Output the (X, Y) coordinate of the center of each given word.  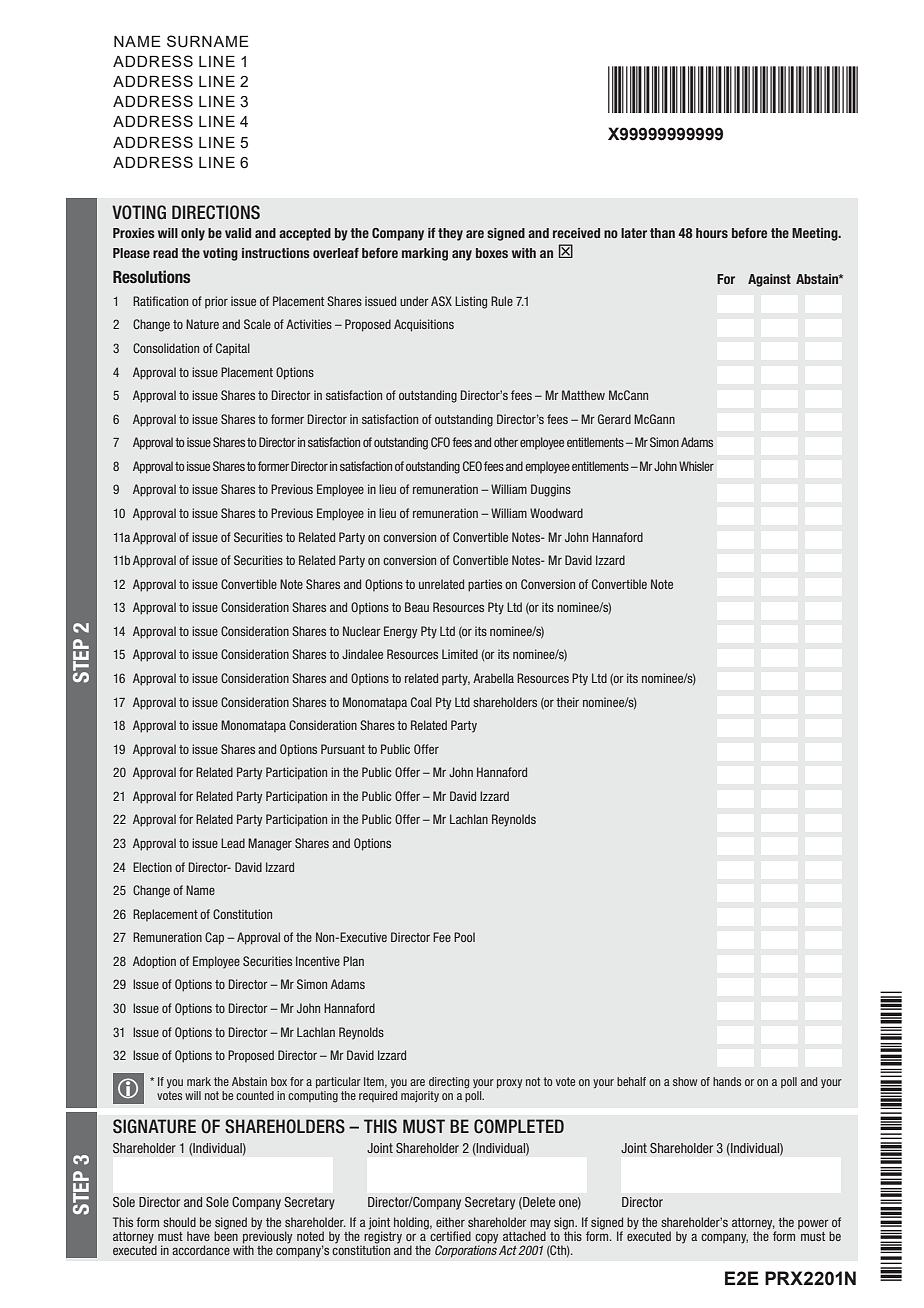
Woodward (556, 513)
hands (727, 1081)
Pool (464, 937)
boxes (492, 253)
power (814, 1226)
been (226, 1235)
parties (485, 585)
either (450, 1222)
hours (712, 233)
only (193, 234)
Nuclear (362, 631)
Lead (233, 843)
